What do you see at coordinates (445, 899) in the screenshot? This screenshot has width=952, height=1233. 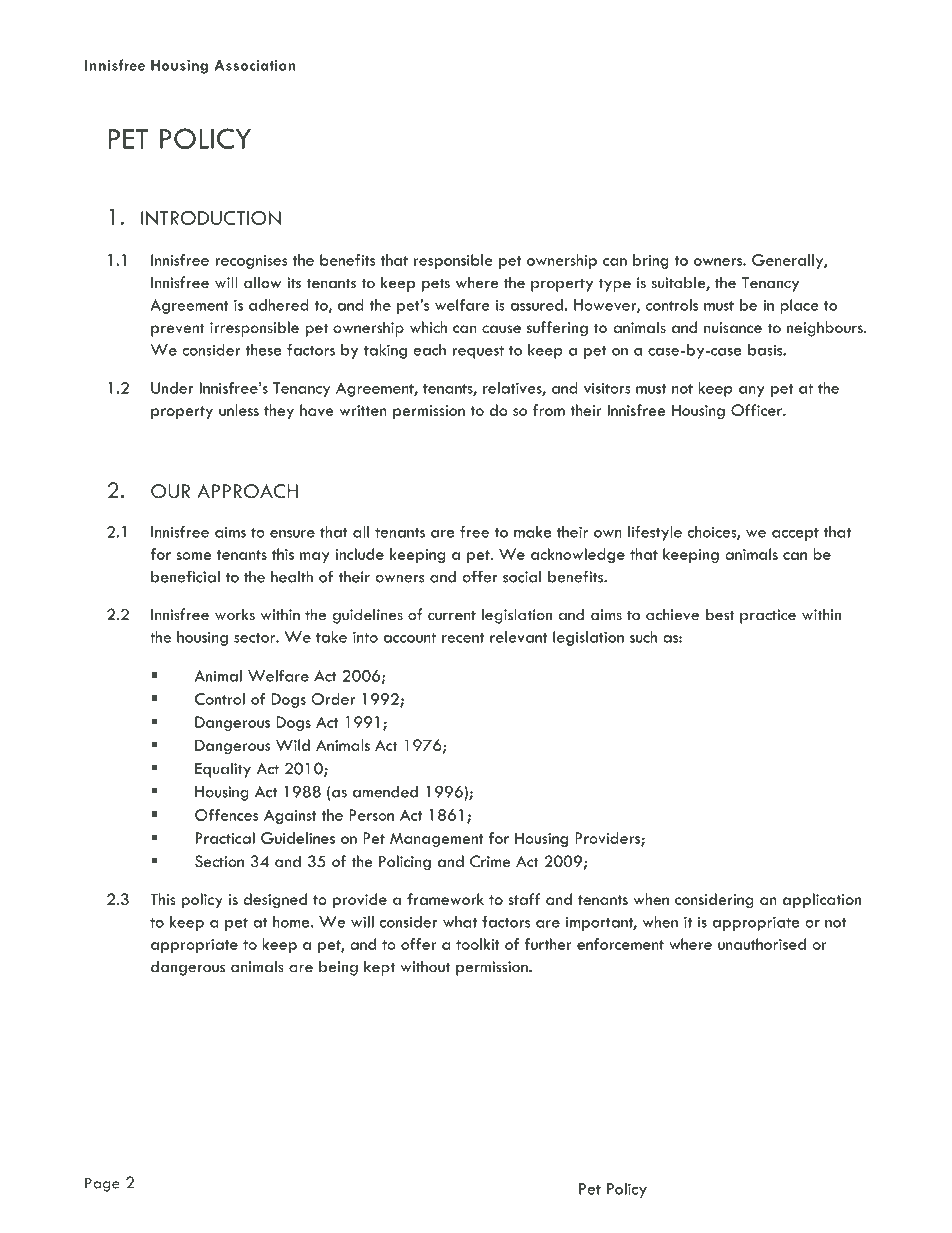 I see `framework` at bounding box center [445, 899].
